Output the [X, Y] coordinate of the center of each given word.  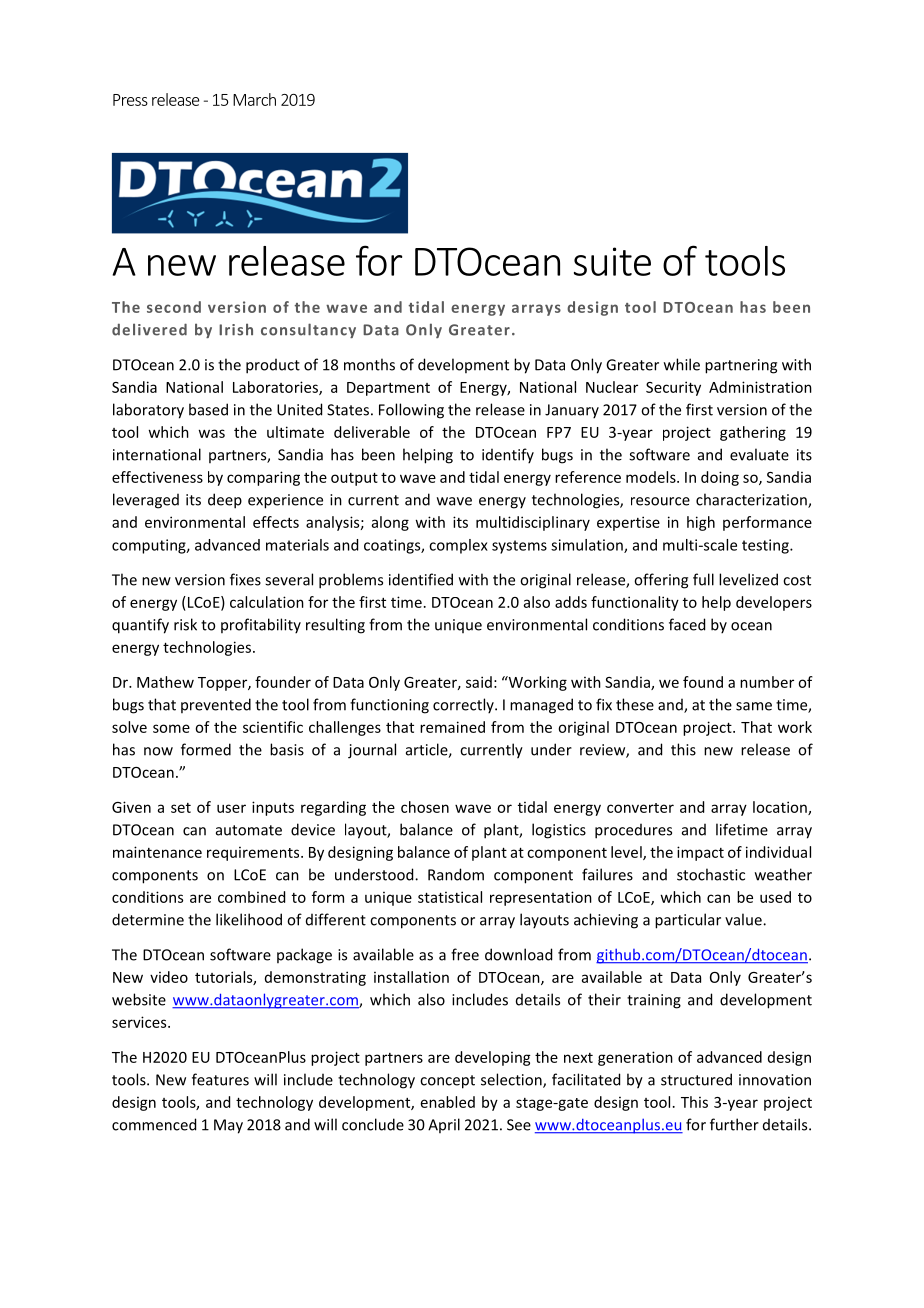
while [682, 364]
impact [700, 853]
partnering [741, 366]
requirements [254, 854]
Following [411, 411]
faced [687, 624]
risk [185, 624]
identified [421, 579]
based [208, 409]
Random [456, 874]
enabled [448, 1102]
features [220, 1079]
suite [612, 261]
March [254, 99]
